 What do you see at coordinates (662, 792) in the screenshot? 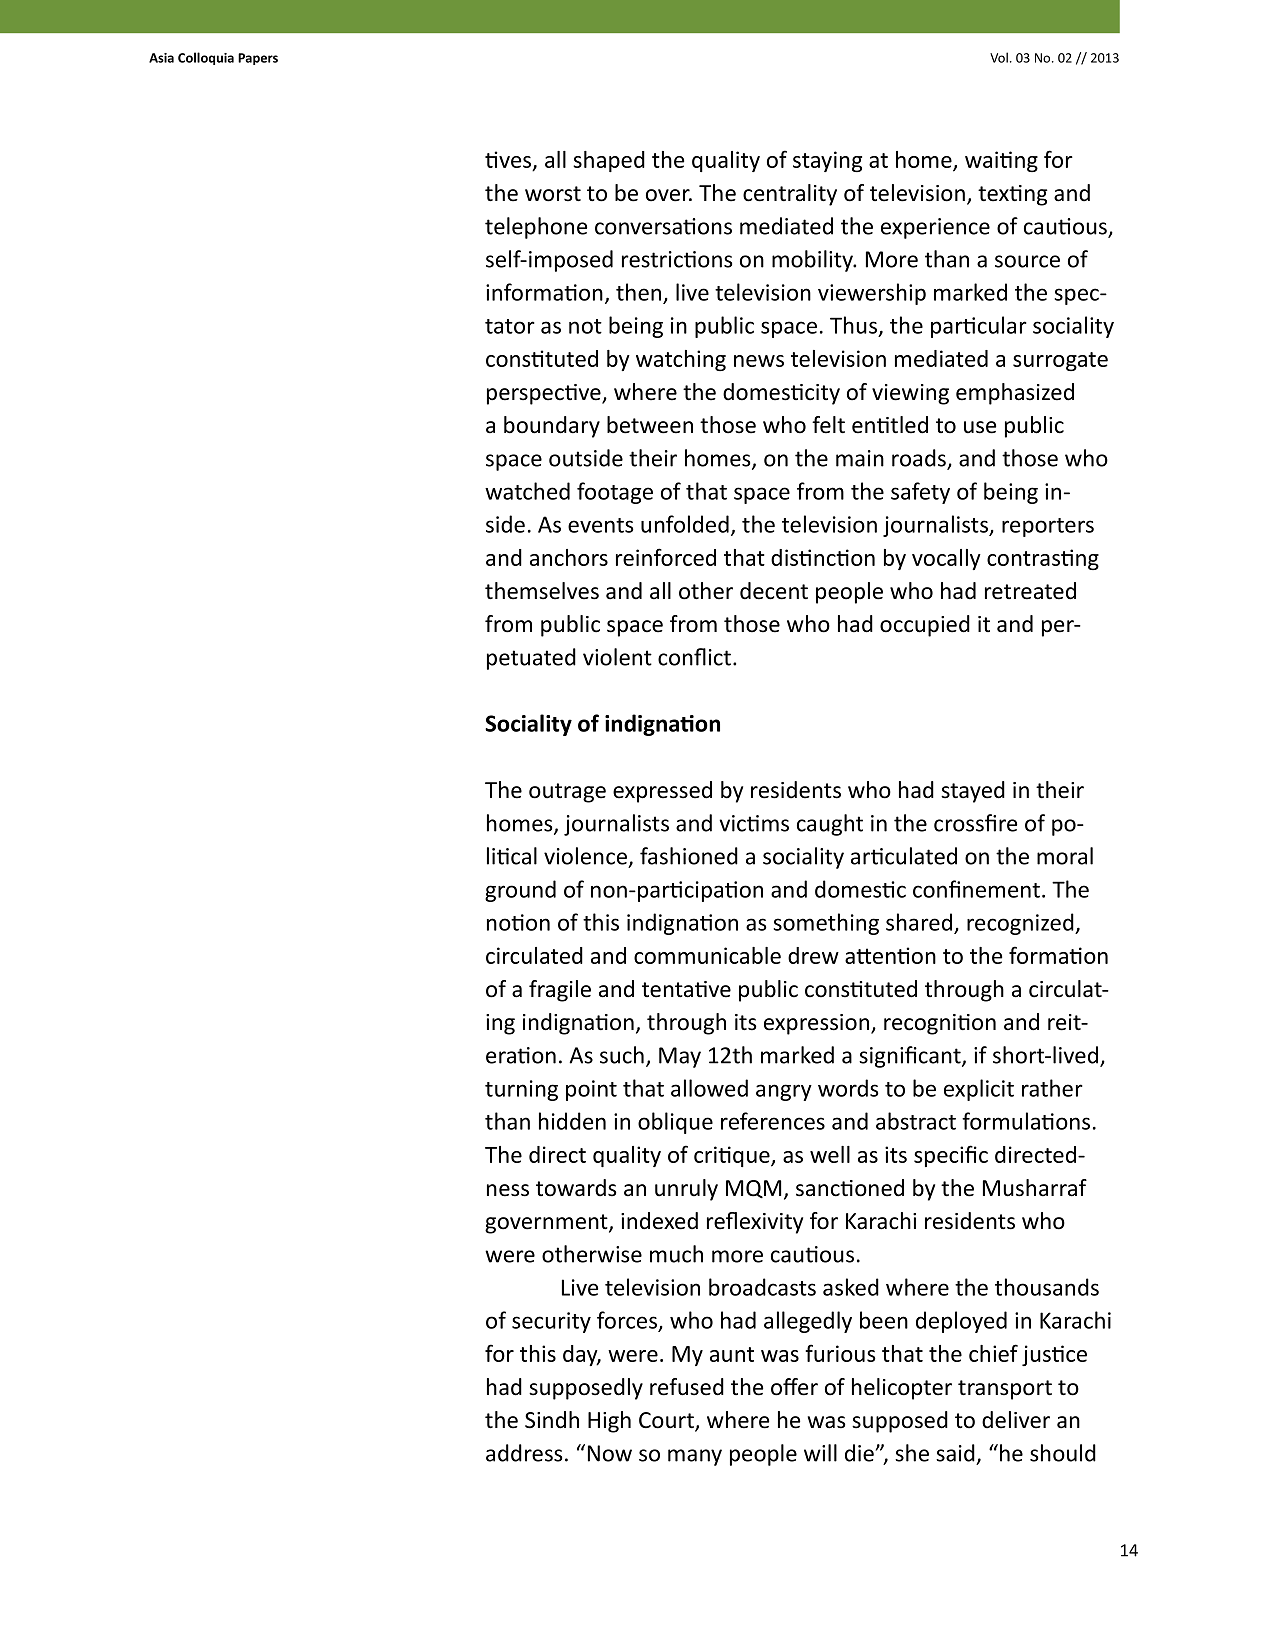
I see `expressed` at bounding box center [662, 792].
